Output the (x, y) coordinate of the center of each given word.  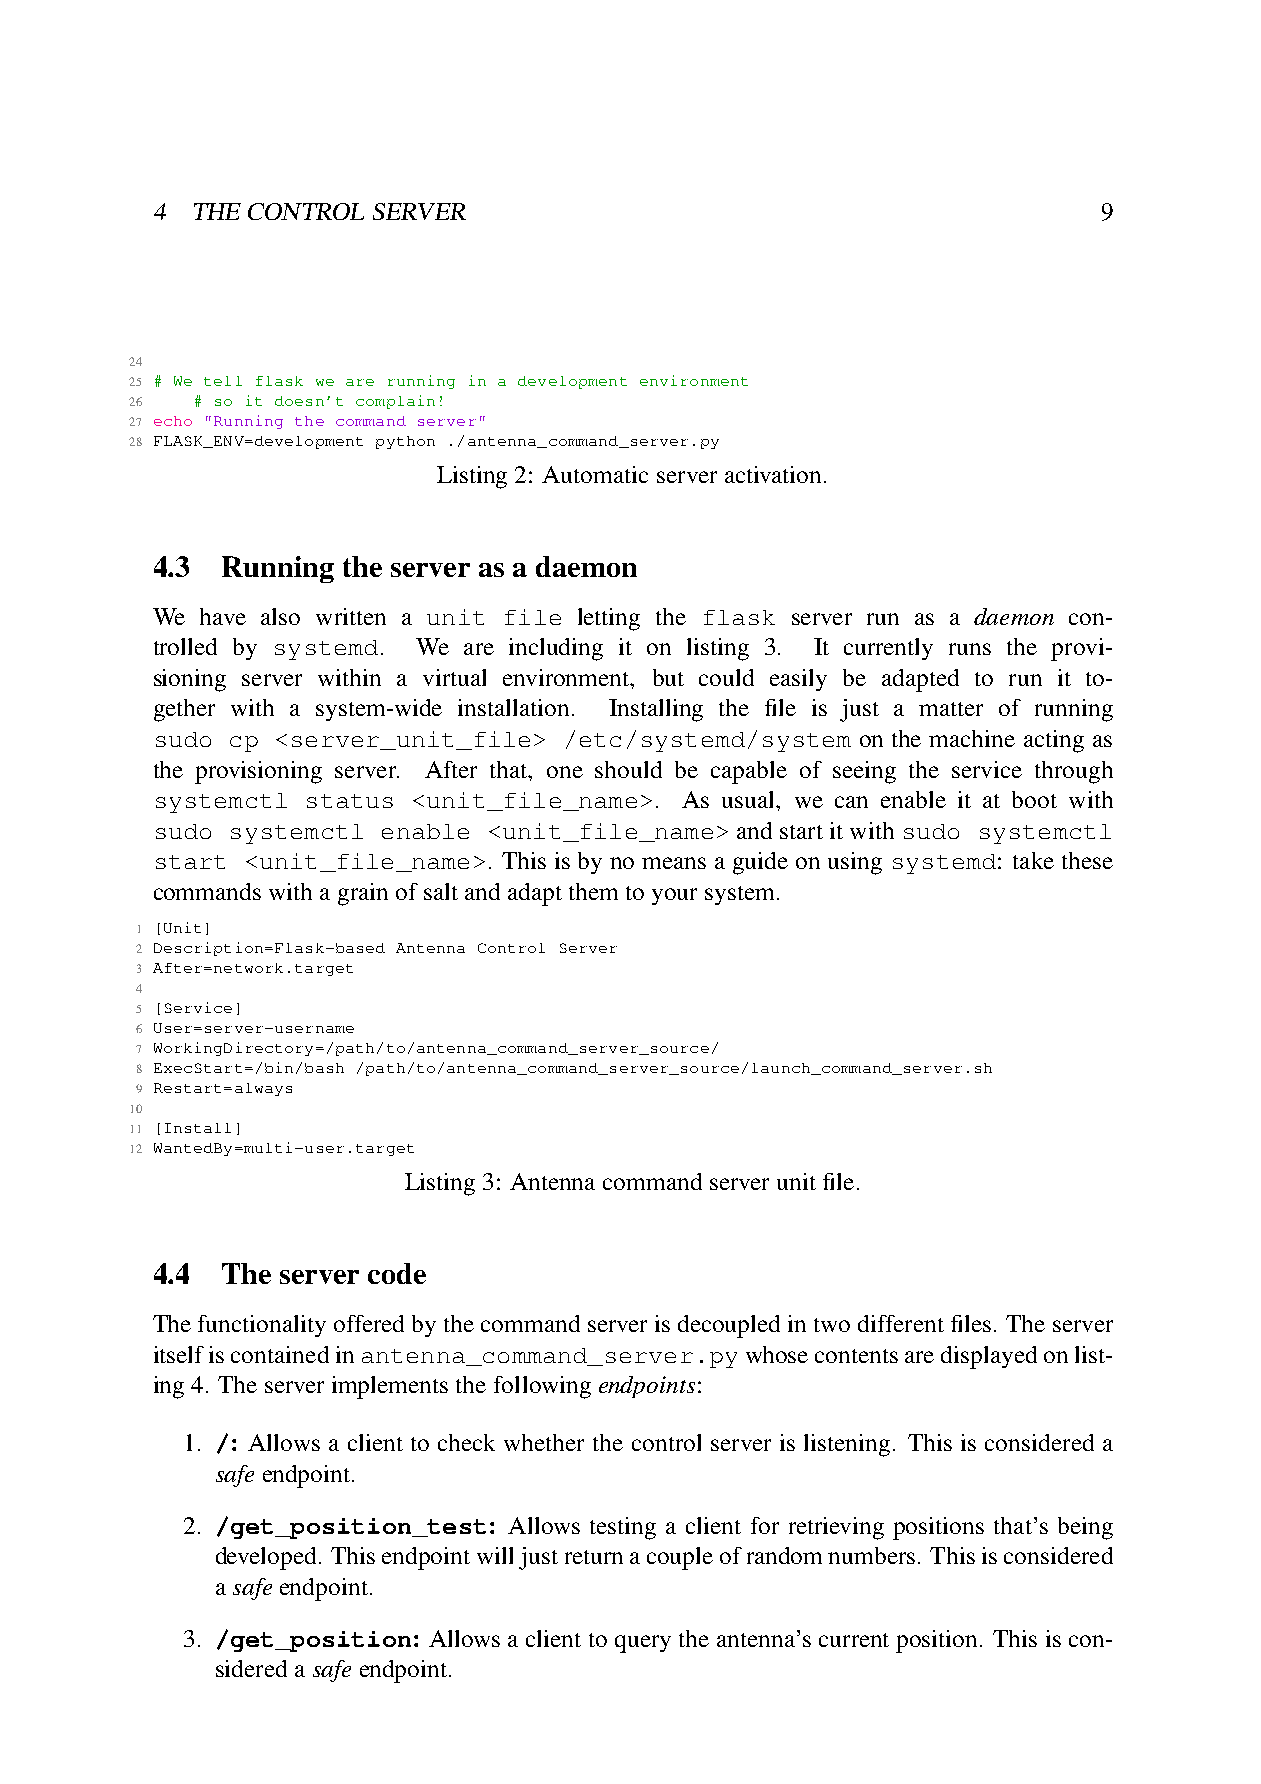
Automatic (595, 474)
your (674, 896)
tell (223, 381)
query (643, 1644)
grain (363, 894)
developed (268, 1558)
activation (775, 474)
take (1033, 860)
